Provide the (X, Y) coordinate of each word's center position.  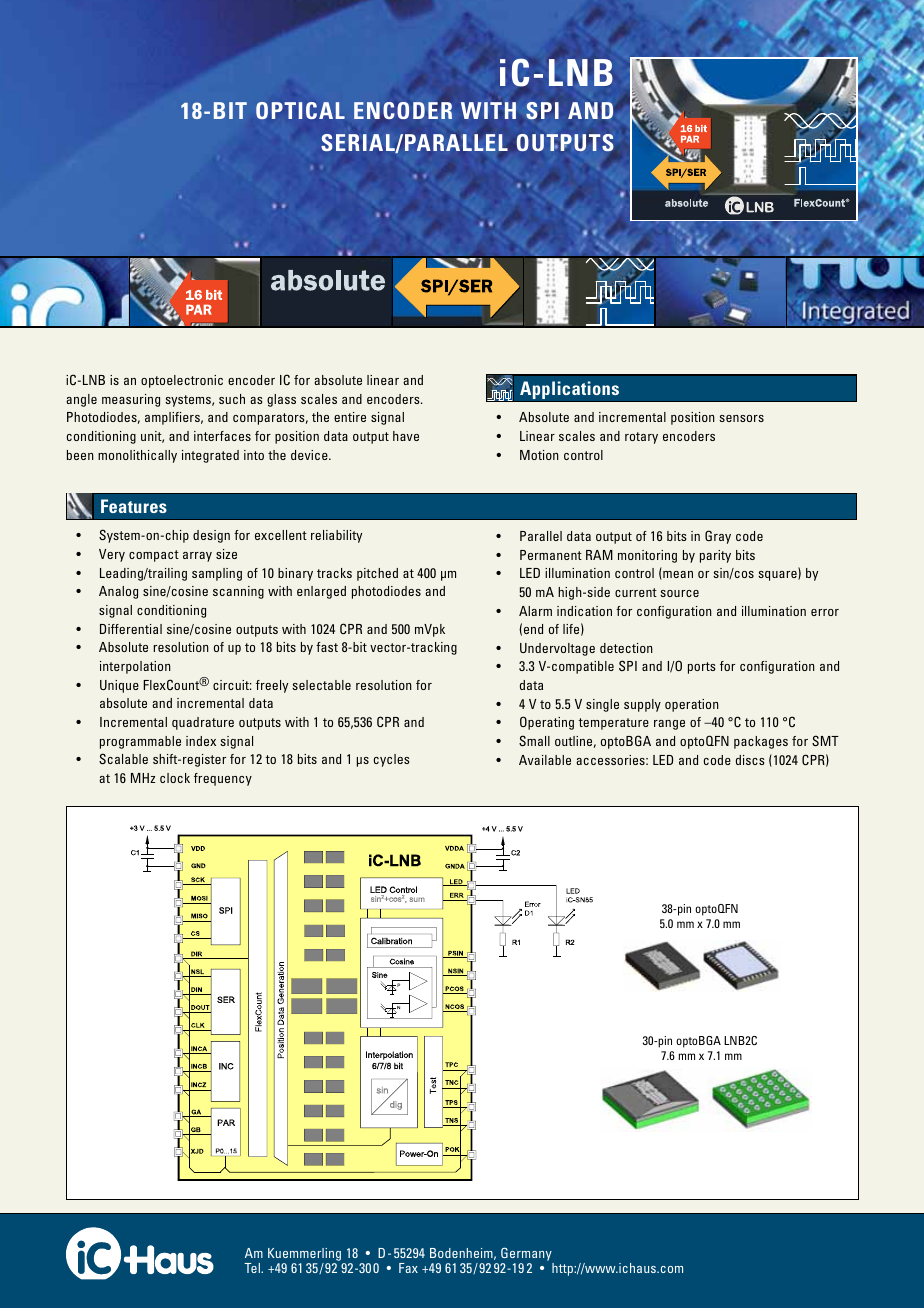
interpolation (135, 667)
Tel (253, 1268)
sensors (741, 418)
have (406, 436)
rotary (641, 438)
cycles (391, 760)
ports (701, 668)
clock (175, 778)
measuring (131, 400)
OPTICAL (300, 110)
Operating (547, 723)
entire (350, 417)
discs (750, 760)
